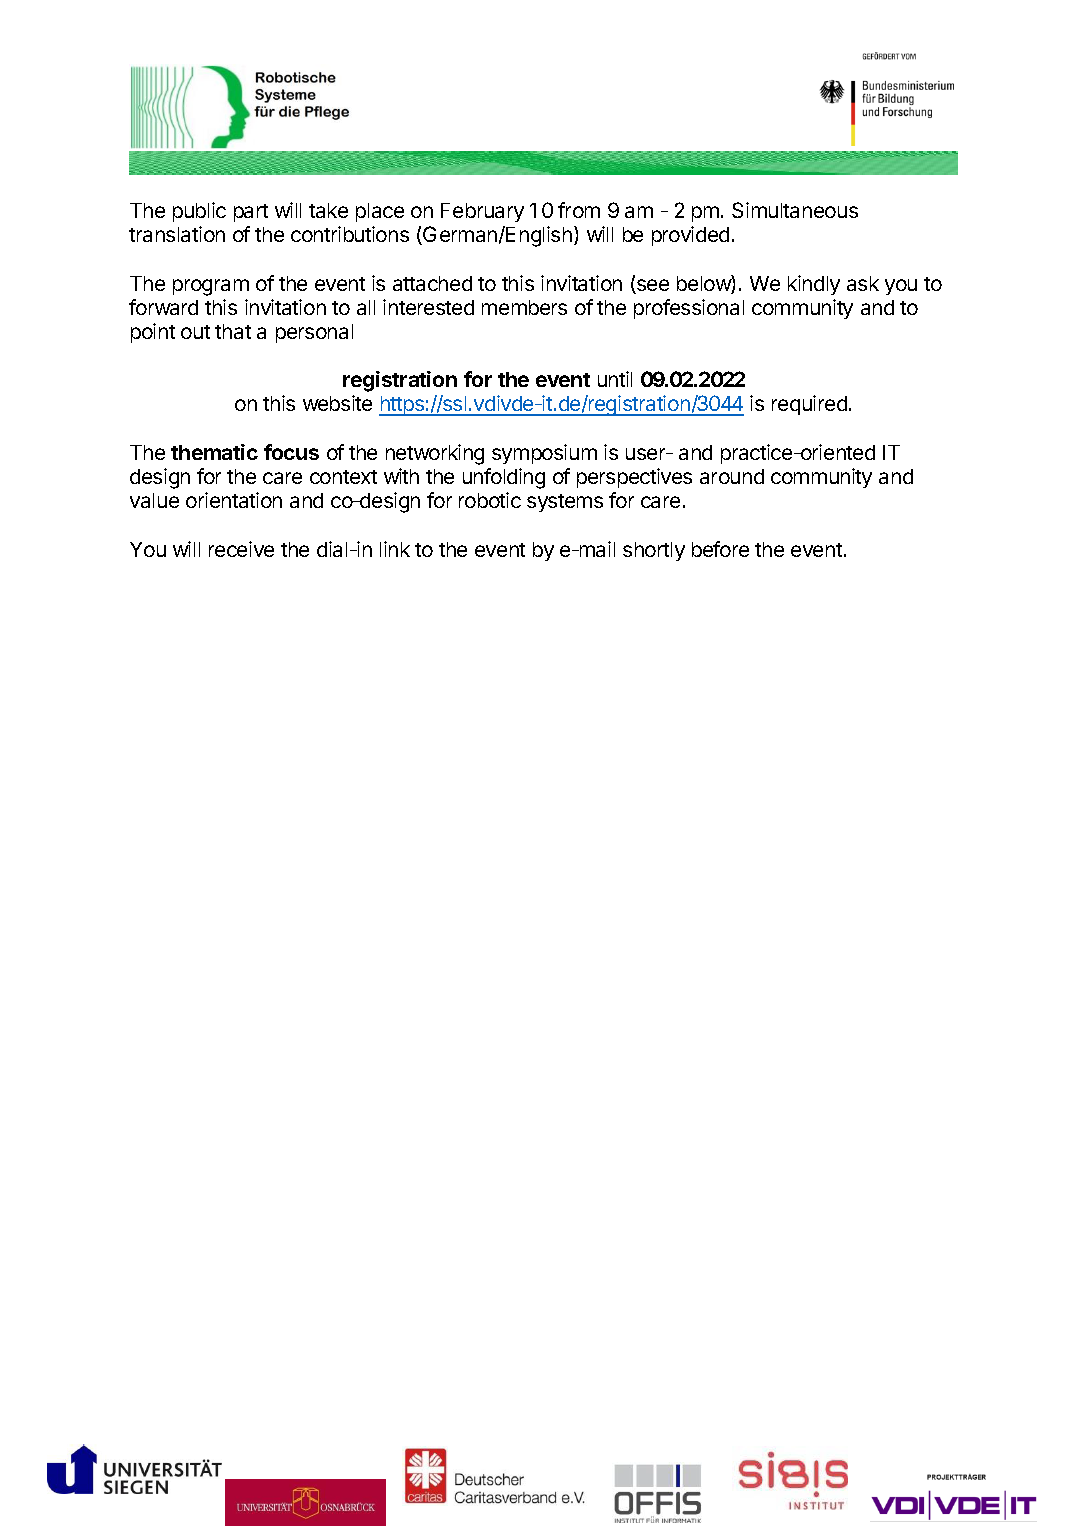  Describe the element at coordinates (720, 549) in the image. I see `before` at that location.
